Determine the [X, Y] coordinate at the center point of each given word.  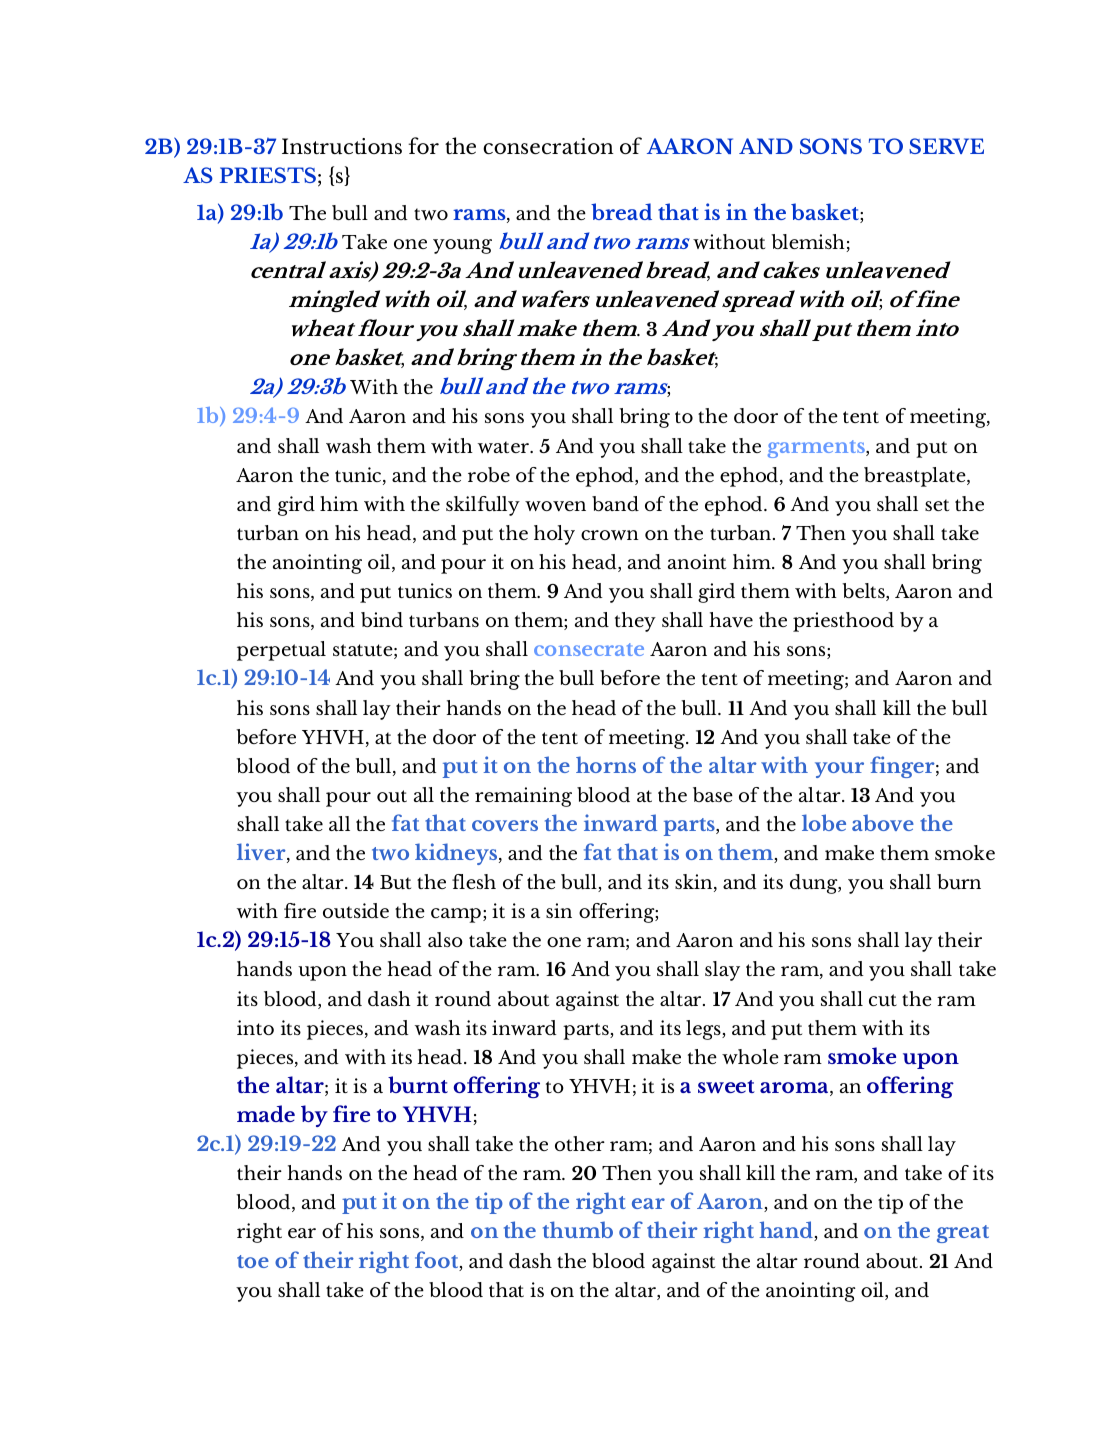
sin [559, 910]
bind [382, 619]
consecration [548, 146]
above [883, 822]
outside [356, 910]
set [937, 505]
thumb [578, 1229]
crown [610, 535]
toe [253, 1261]
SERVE [946, 146]
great [963, 1234]
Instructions [342, 146]
